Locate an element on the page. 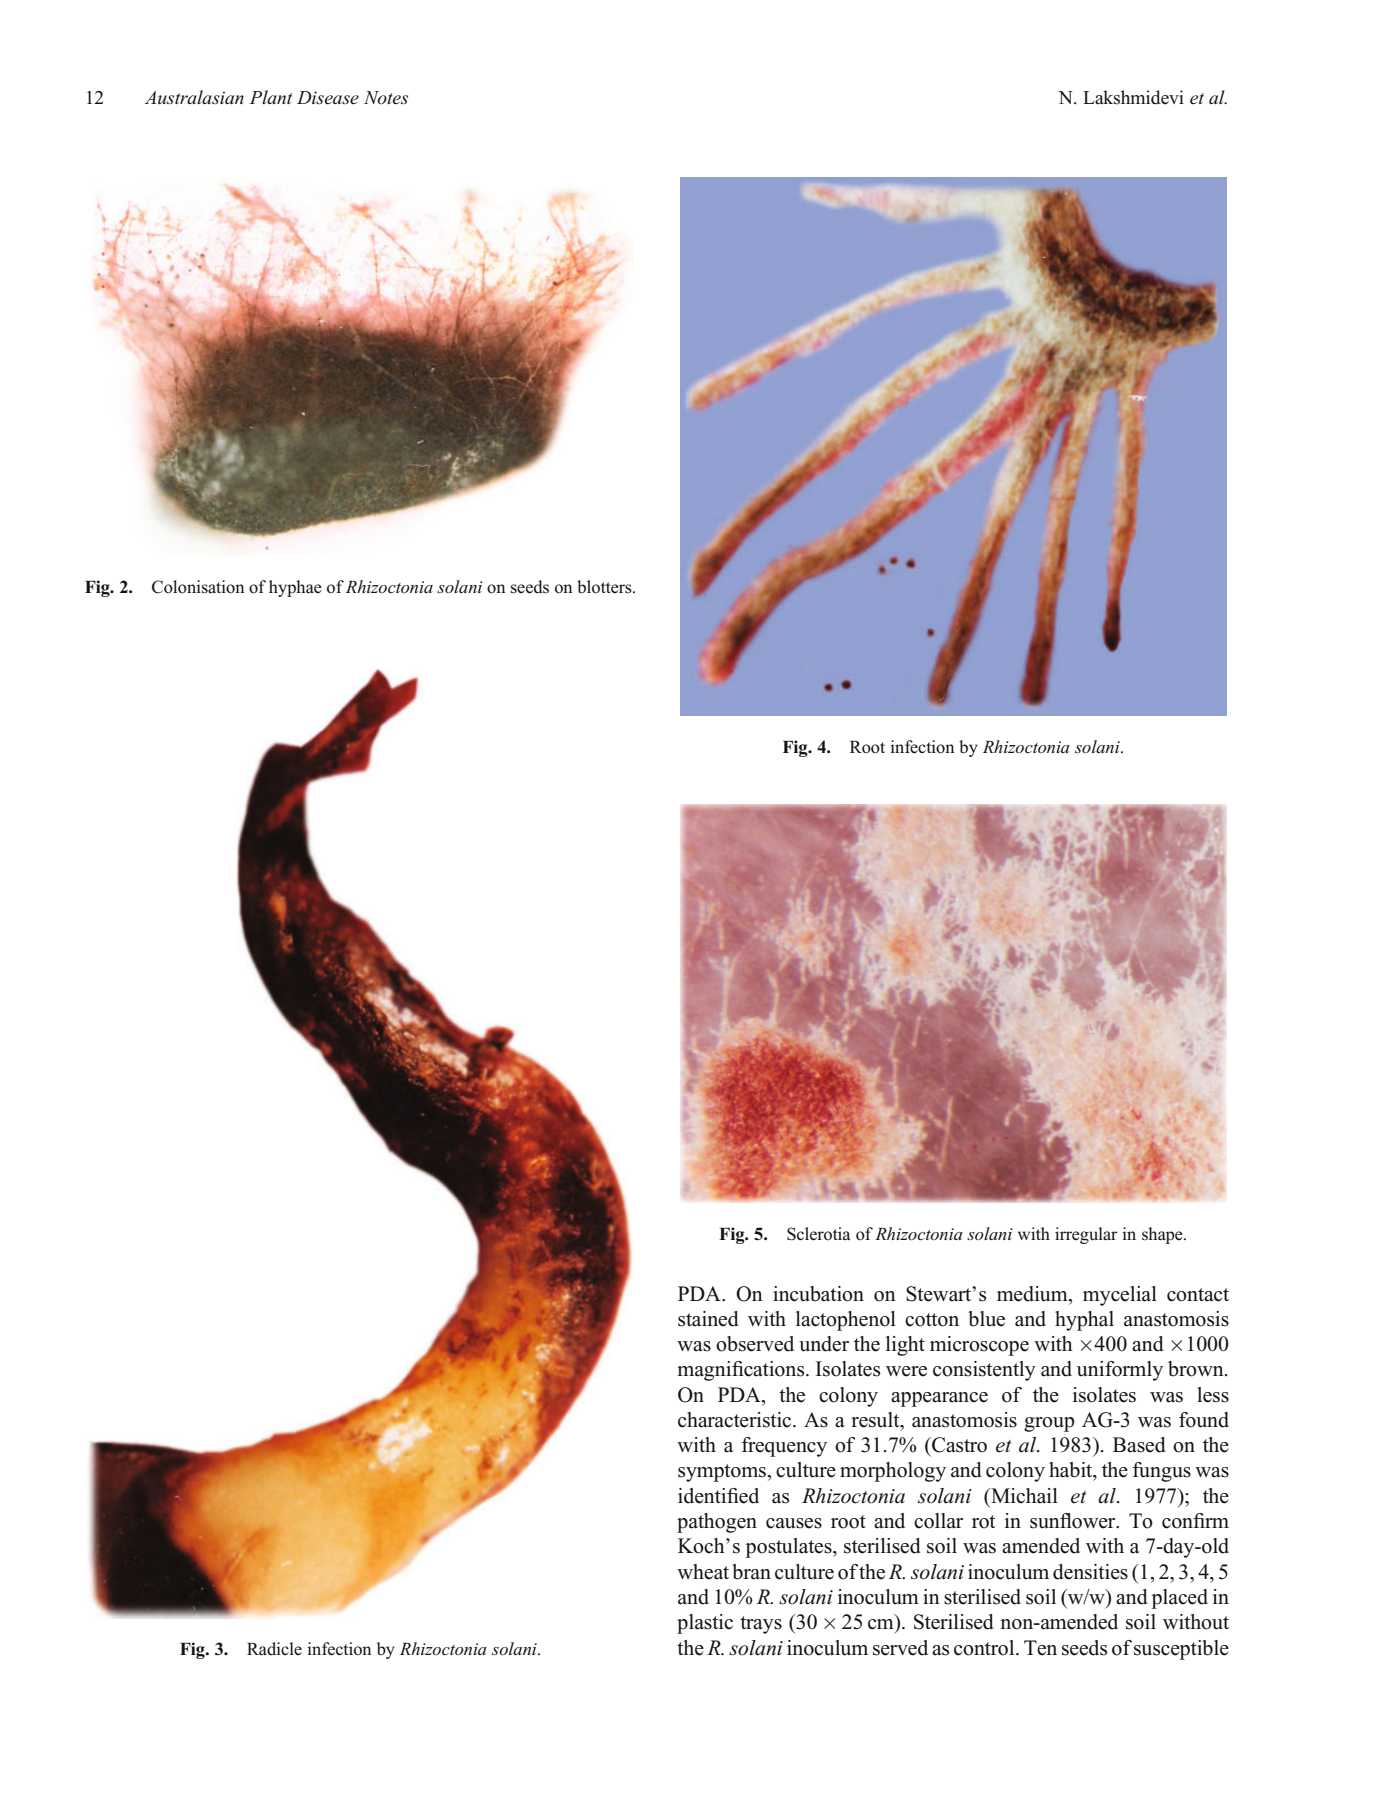 The height and width of the page is (1798, 1373). Notes is located at coordinates (386, 98).
